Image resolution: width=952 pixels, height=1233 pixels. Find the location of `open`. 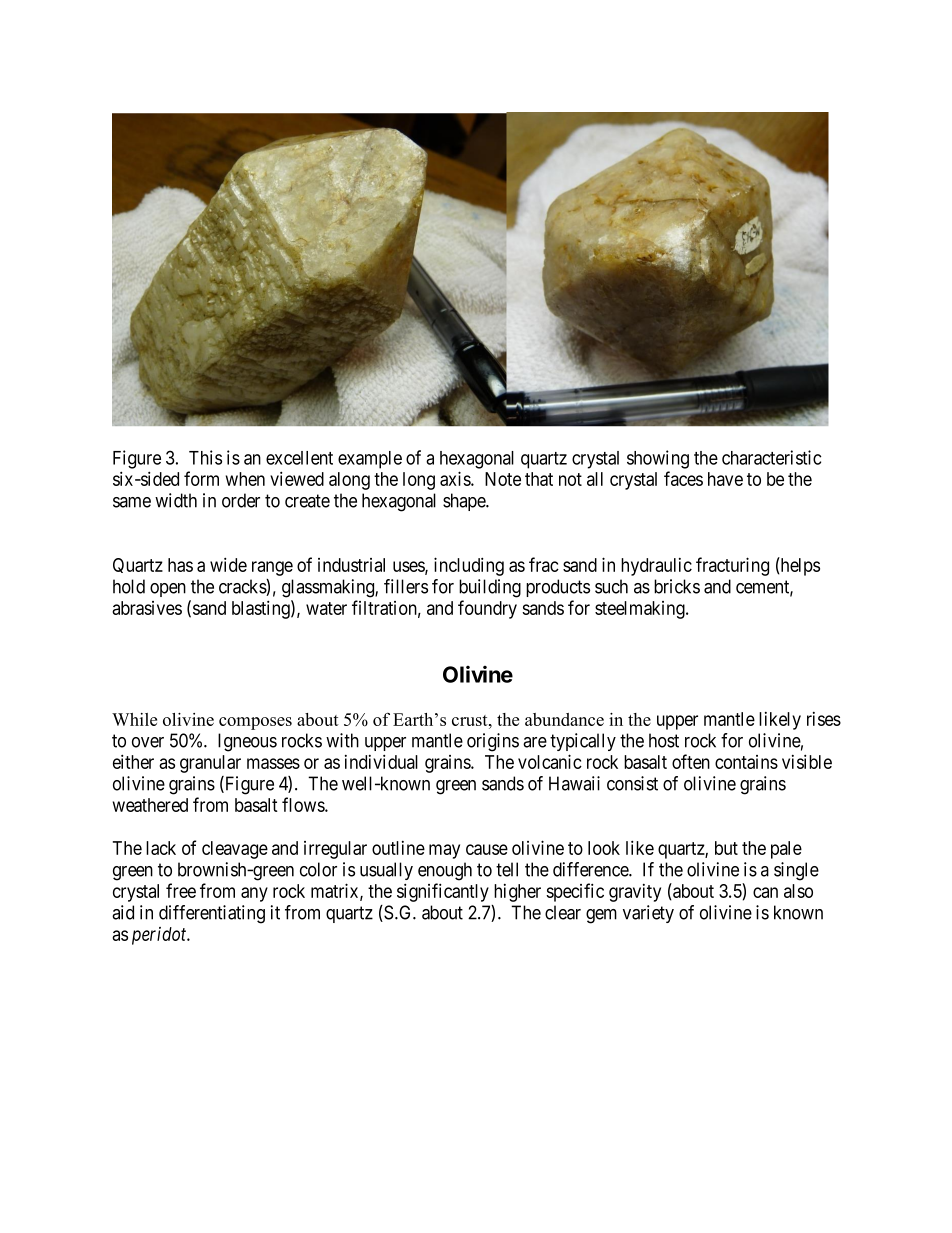

open is located at coordinates (168, 590).
